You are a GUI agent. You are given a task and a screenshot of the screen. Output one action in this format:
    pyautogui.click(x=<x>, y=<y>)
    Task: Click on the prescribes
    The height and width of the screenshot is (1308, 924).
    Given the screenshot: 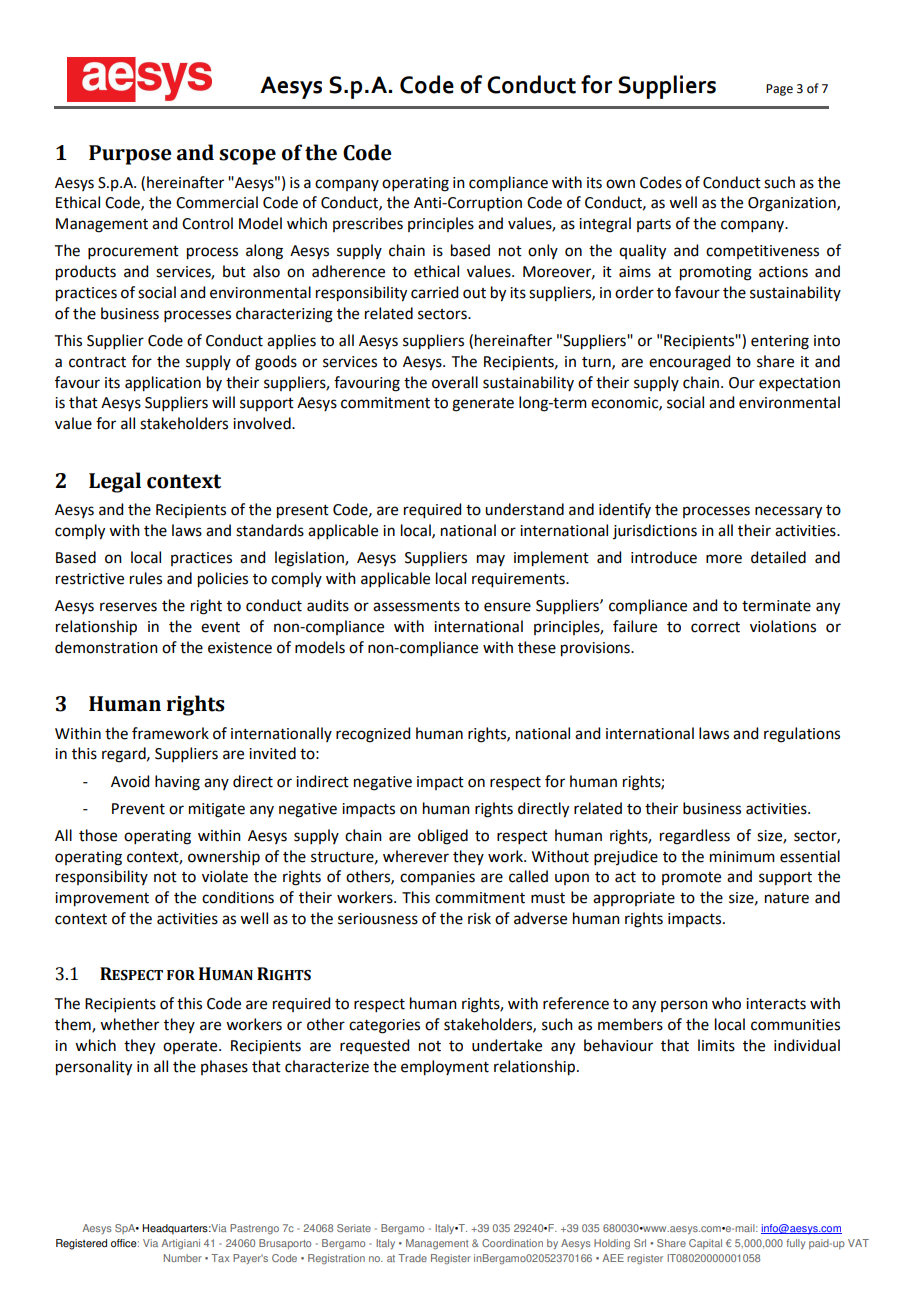 What is the action you would take?
    pyautogui.click(x=368, y=224)
